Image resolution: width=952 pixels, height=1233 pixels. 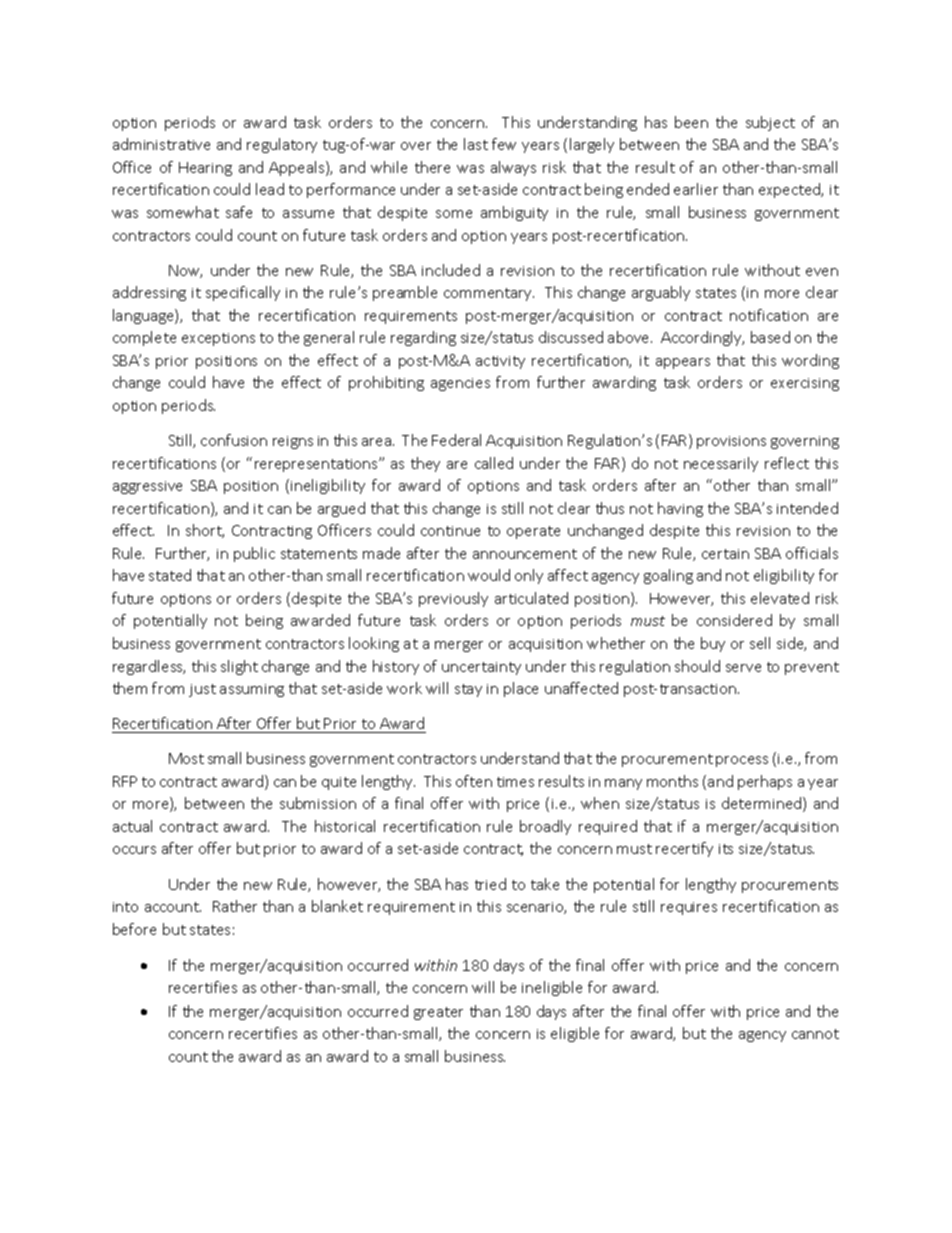 I want to click on subject, so click(x=770, y=123).
